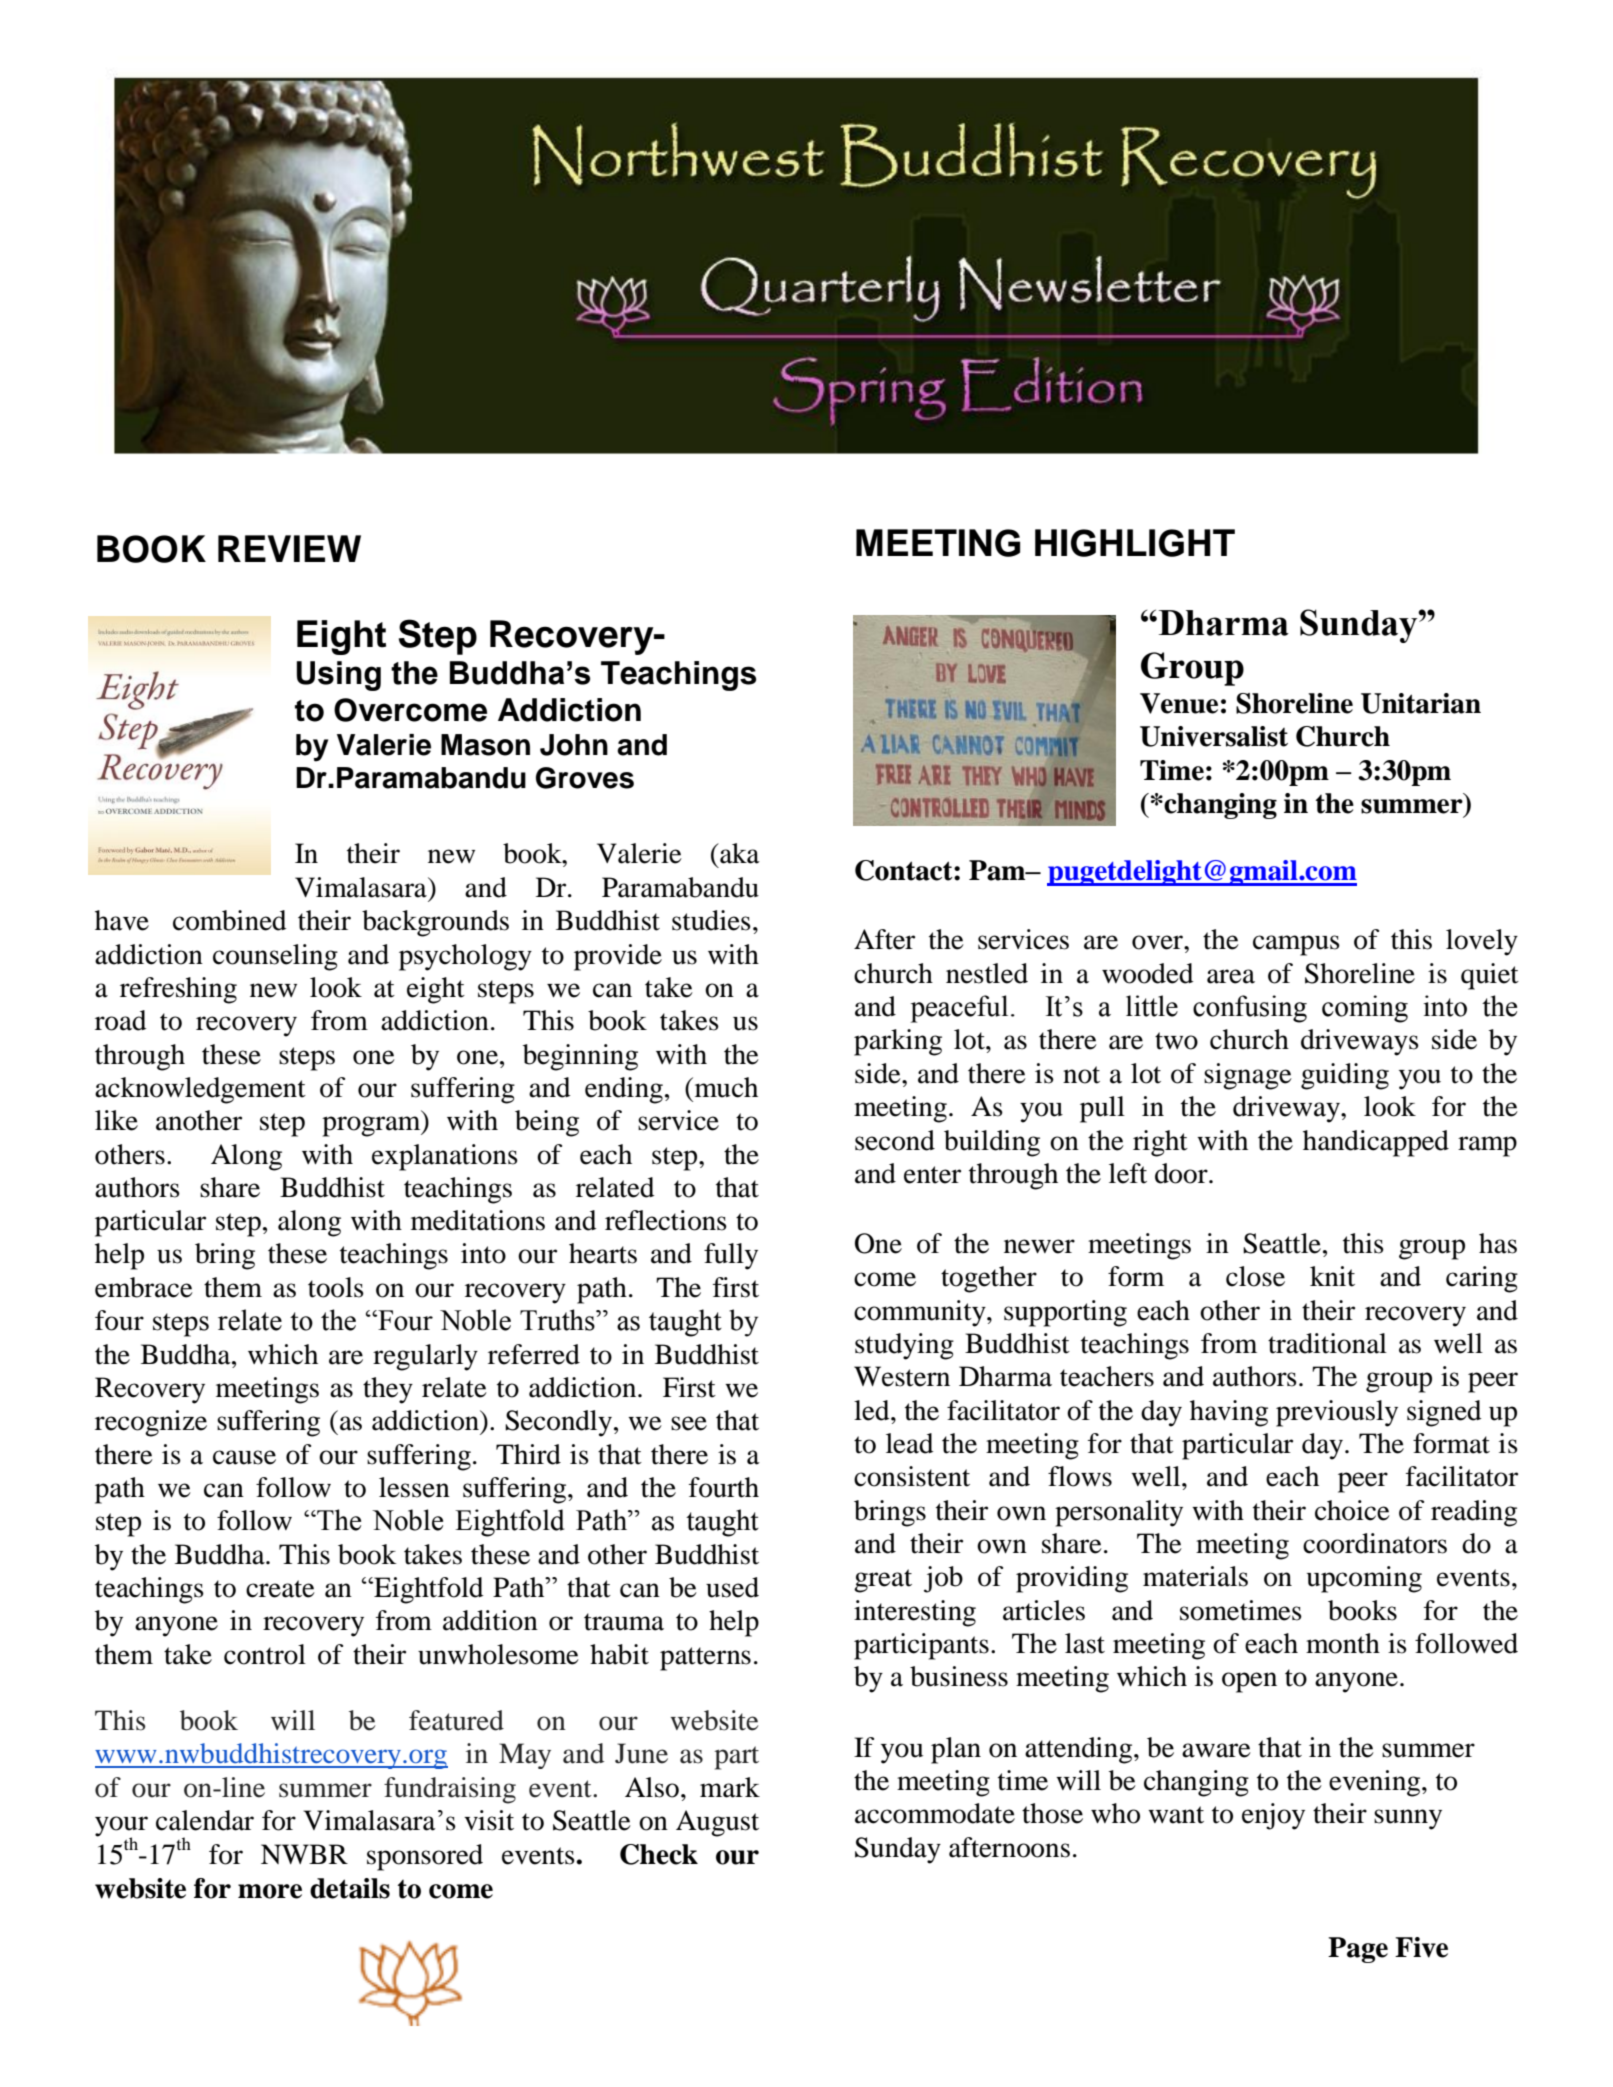  What do you see at coordinates (230, 920) in the screenshot?
I see `combined` at bounding box center [230, 920].
